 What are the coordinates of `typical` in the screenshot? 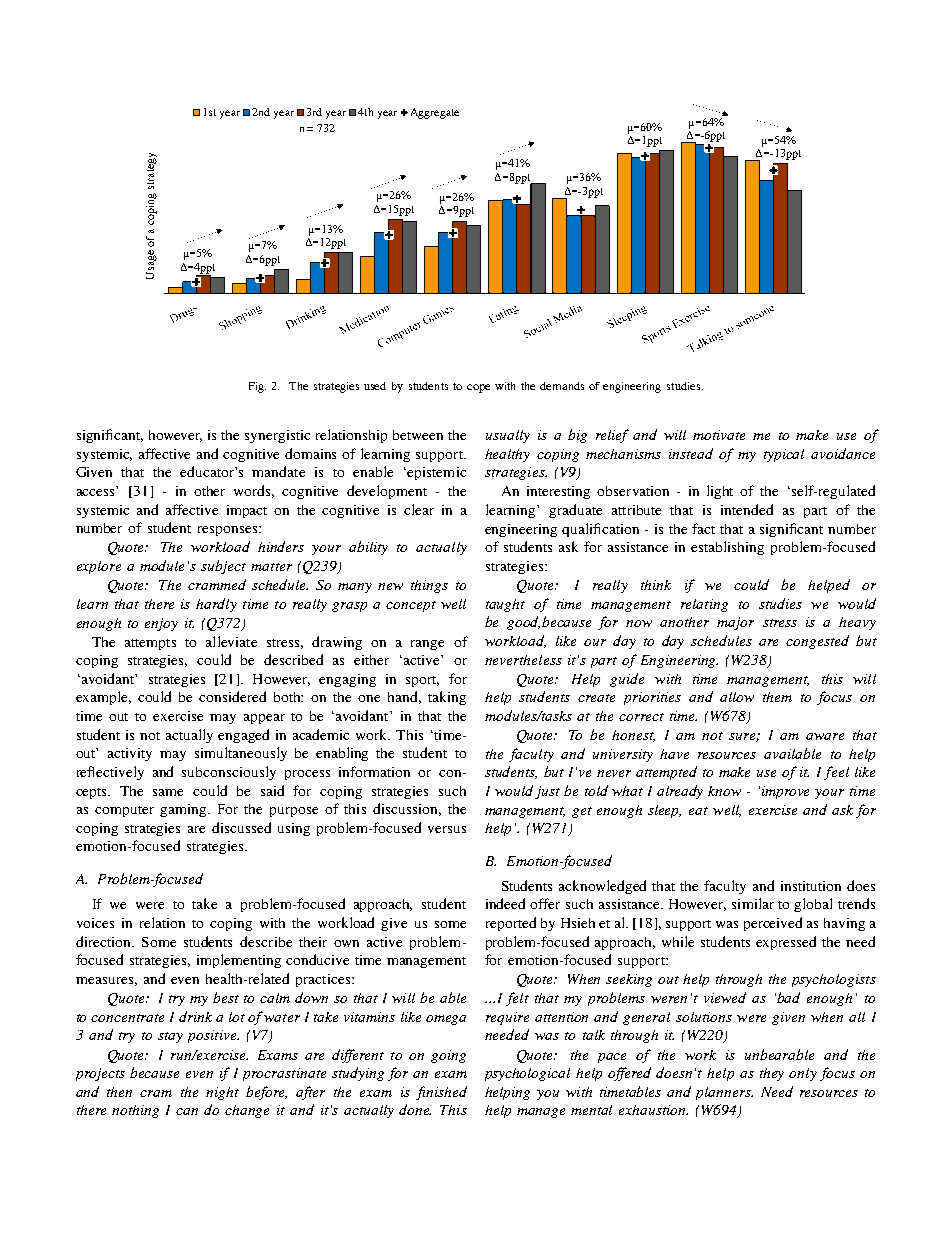 It's located at (784, 455).
